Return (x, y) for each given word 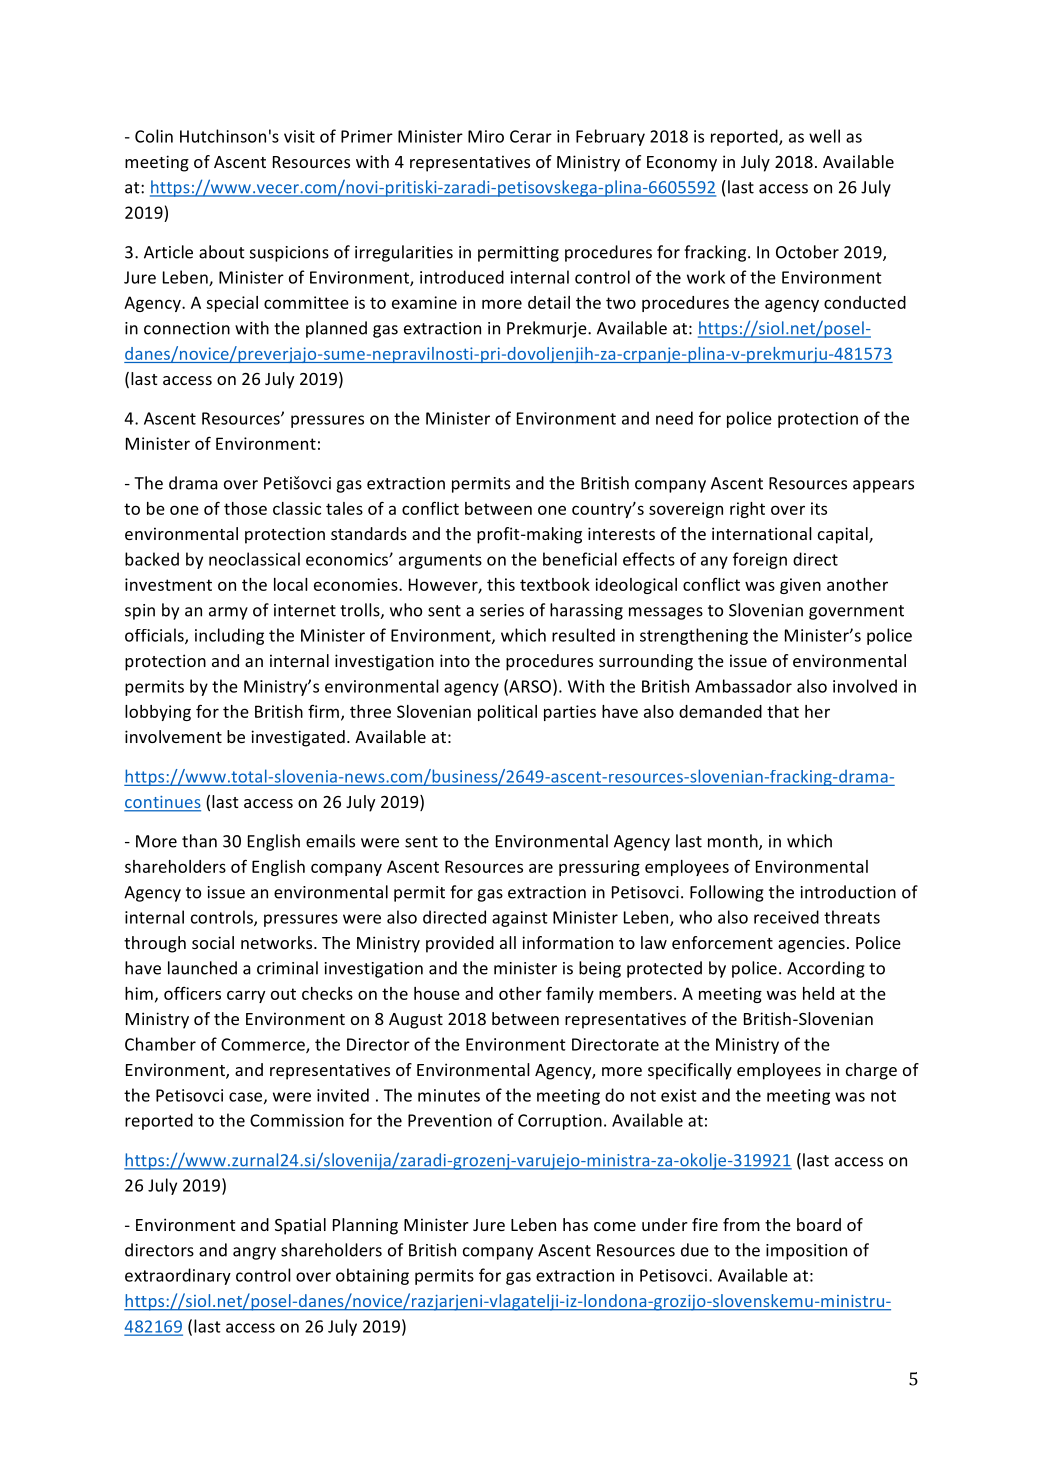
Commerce (264, 1045)
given (800, 586)
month (734, 842)
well (824, 136)
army (228, 613)
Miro (486, 136)
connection (187, 328)
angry (254, 1253)
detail (549, 302)
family (570, 994)
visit (299, 136)
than (199, 841)
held (818, 993)
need (674, 418)
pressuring (599, 868)
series (502, 610)
